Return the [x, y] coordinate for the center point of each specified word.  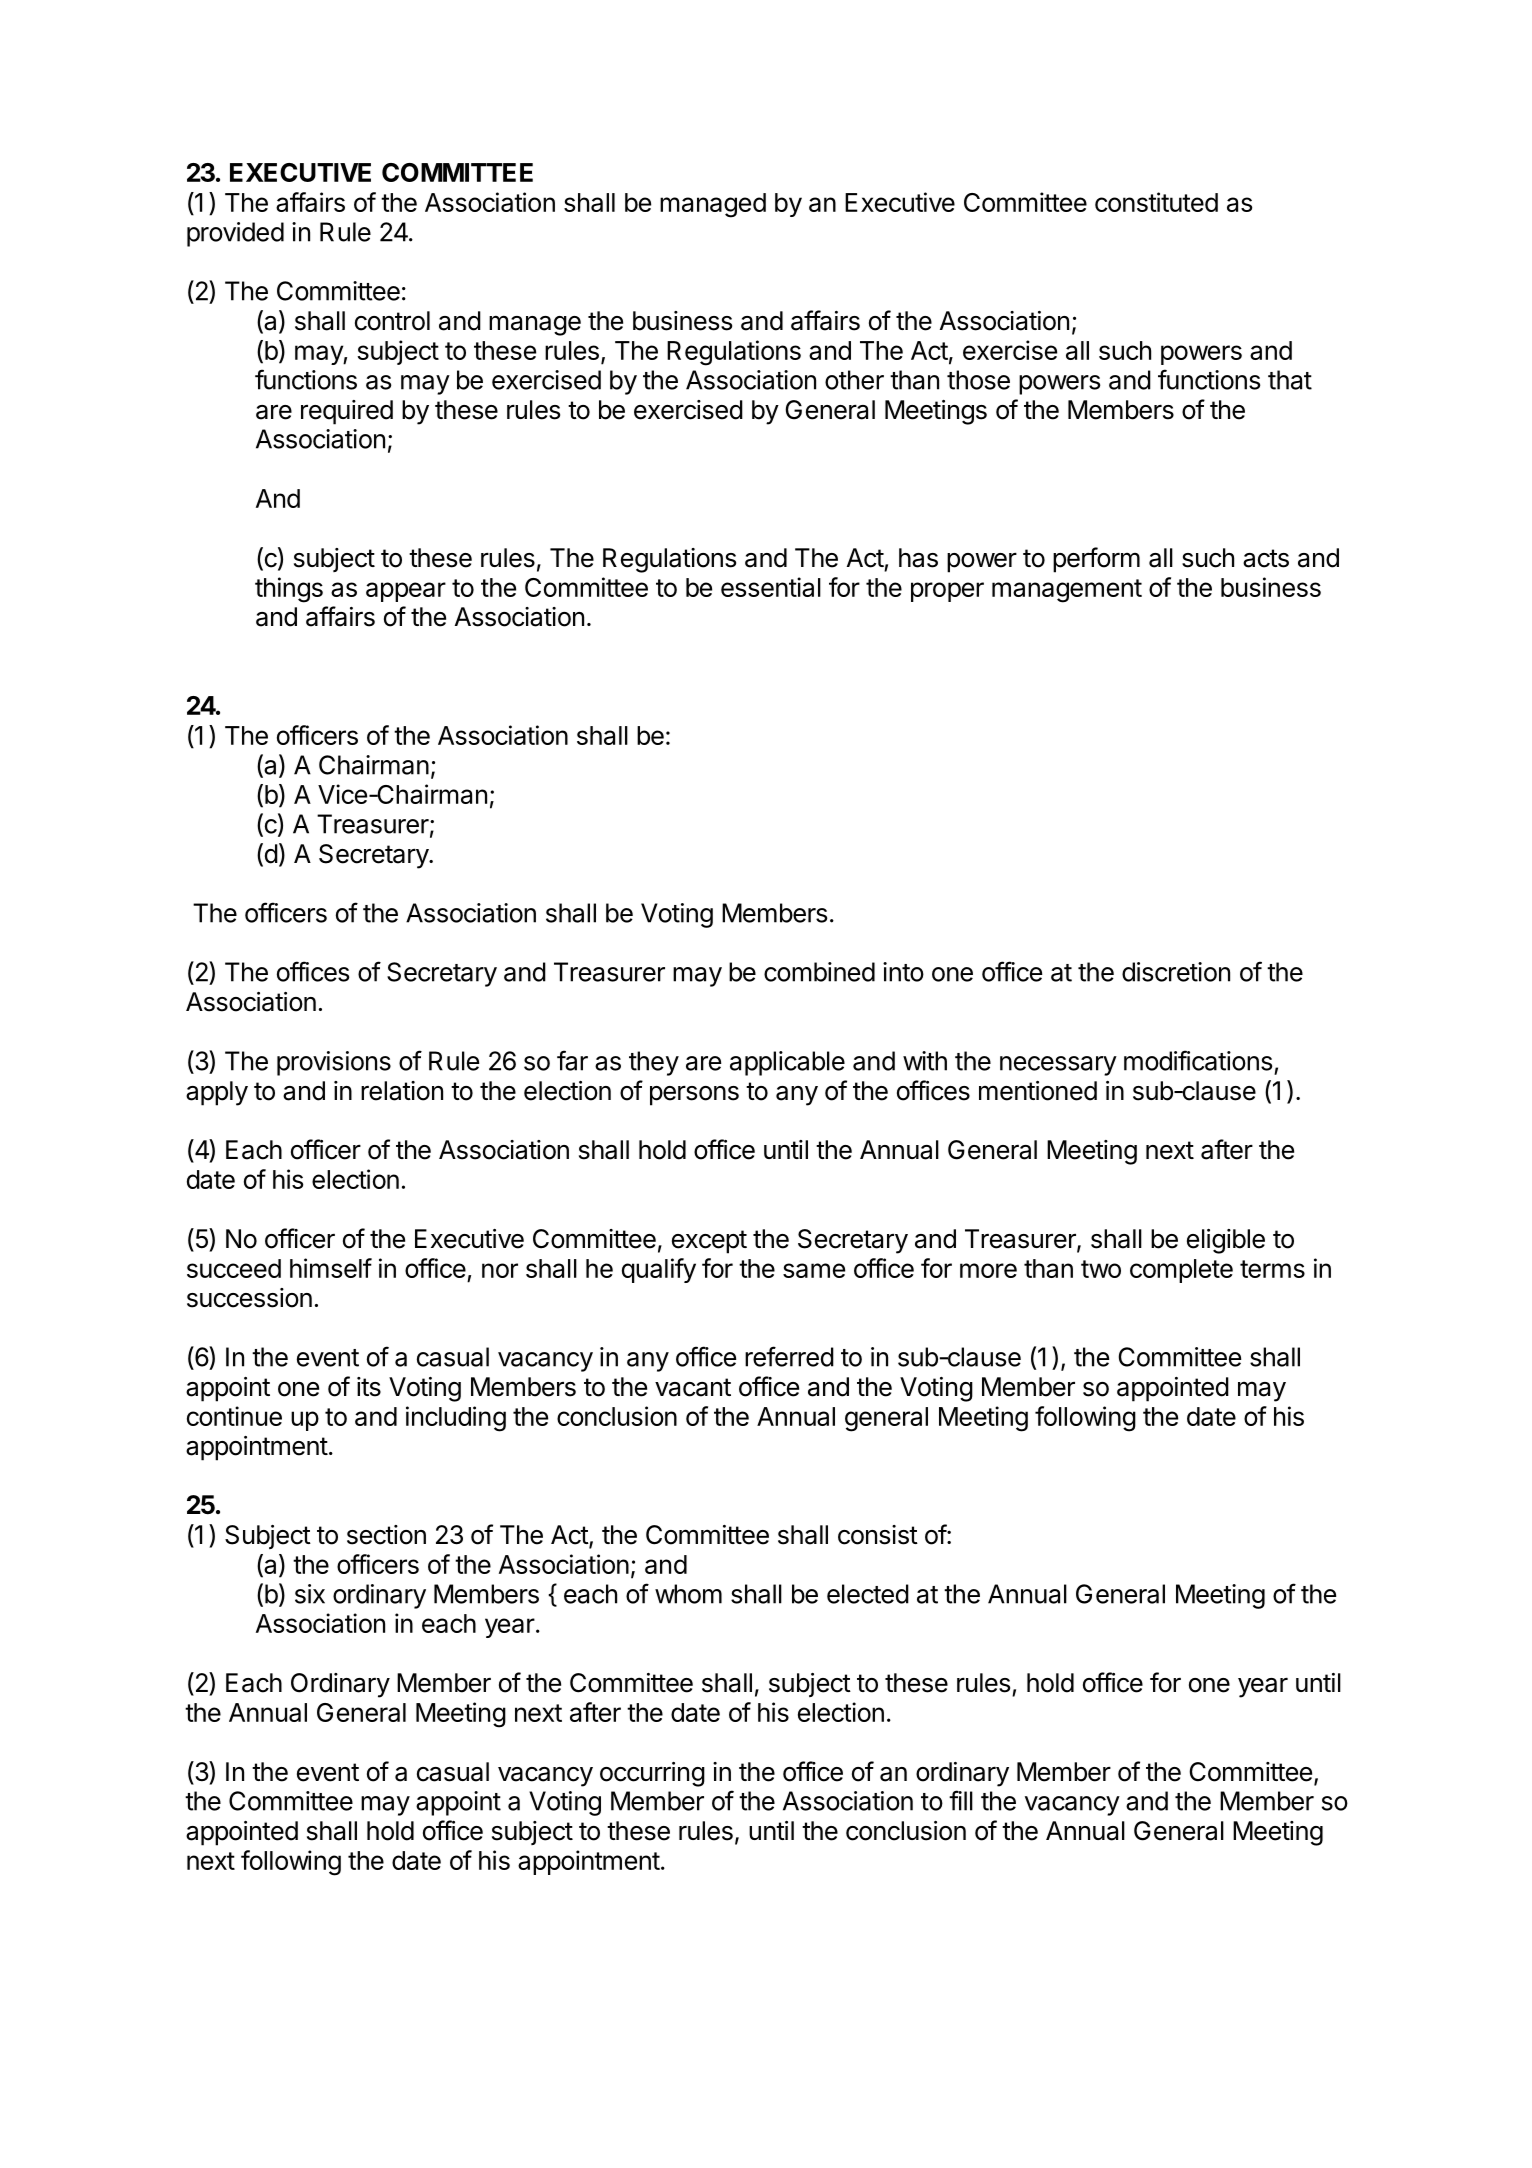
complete [1181, 1271]
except [709, 1242]
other [854, 380]
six [310, 1594]
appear [406, 592]
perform [1096, 560]
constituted [1156, 202]
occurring [652, 1774]
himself [331, 1268]
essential [771, 587]
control [392, 321]
